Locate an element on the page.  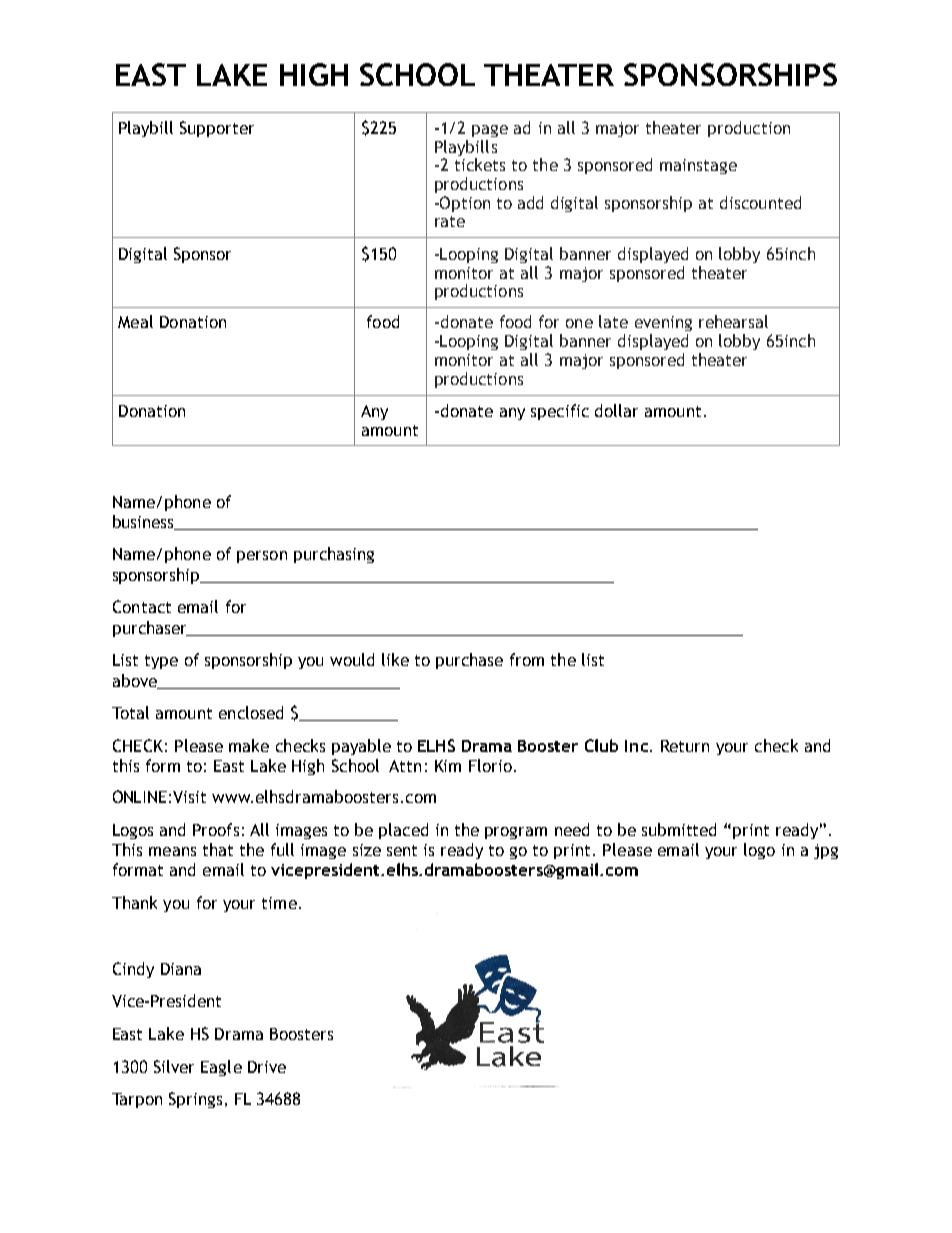
tickets is located at coordinates (480, 164).
